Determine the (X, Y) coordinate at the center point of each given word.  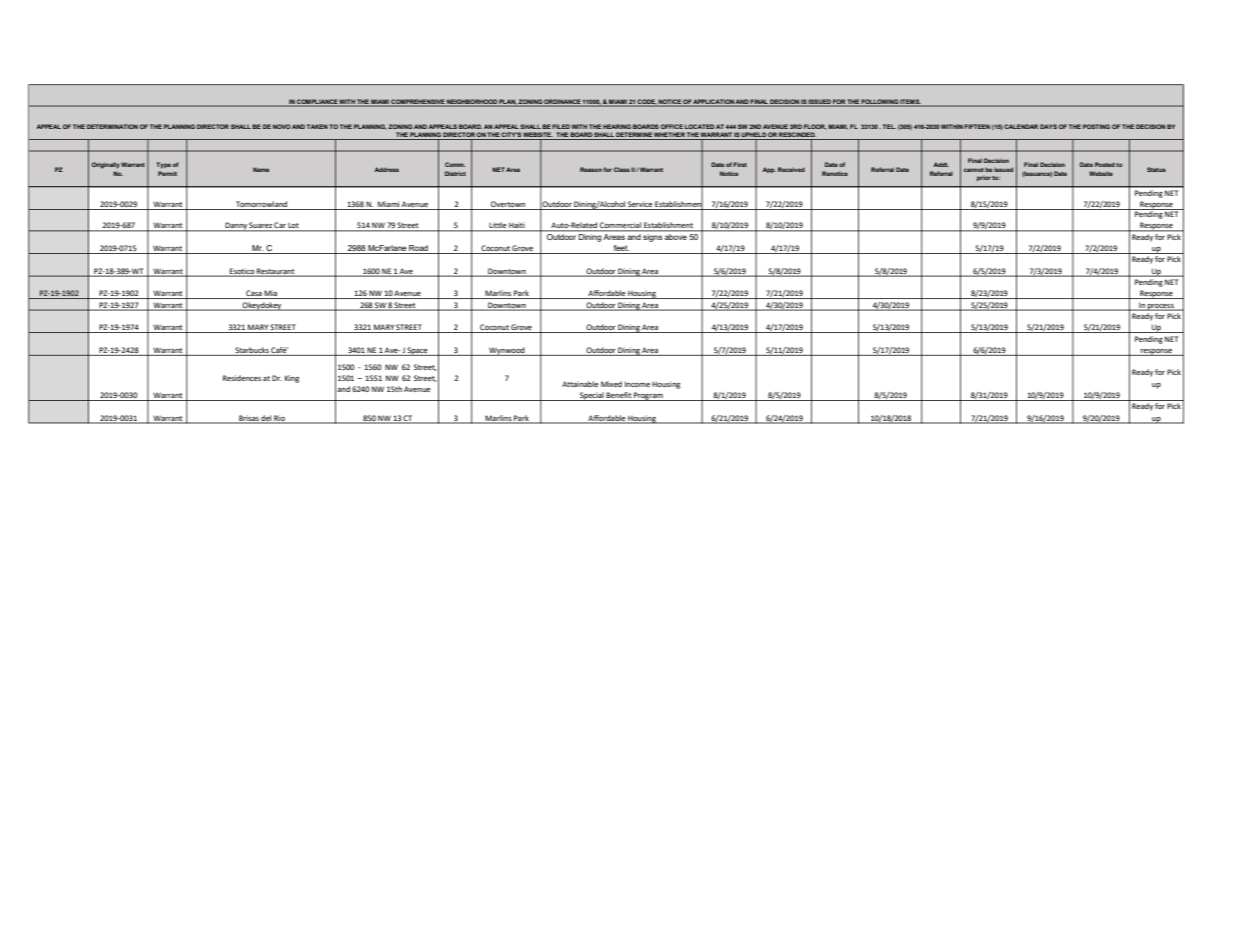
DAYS (1048, 126)
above (676, 235)
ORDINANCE (562, 102)
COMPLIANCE (317, 102)
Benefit (619, 396)
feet (621, 248)
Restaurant (276, 272)
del (266, 419)
